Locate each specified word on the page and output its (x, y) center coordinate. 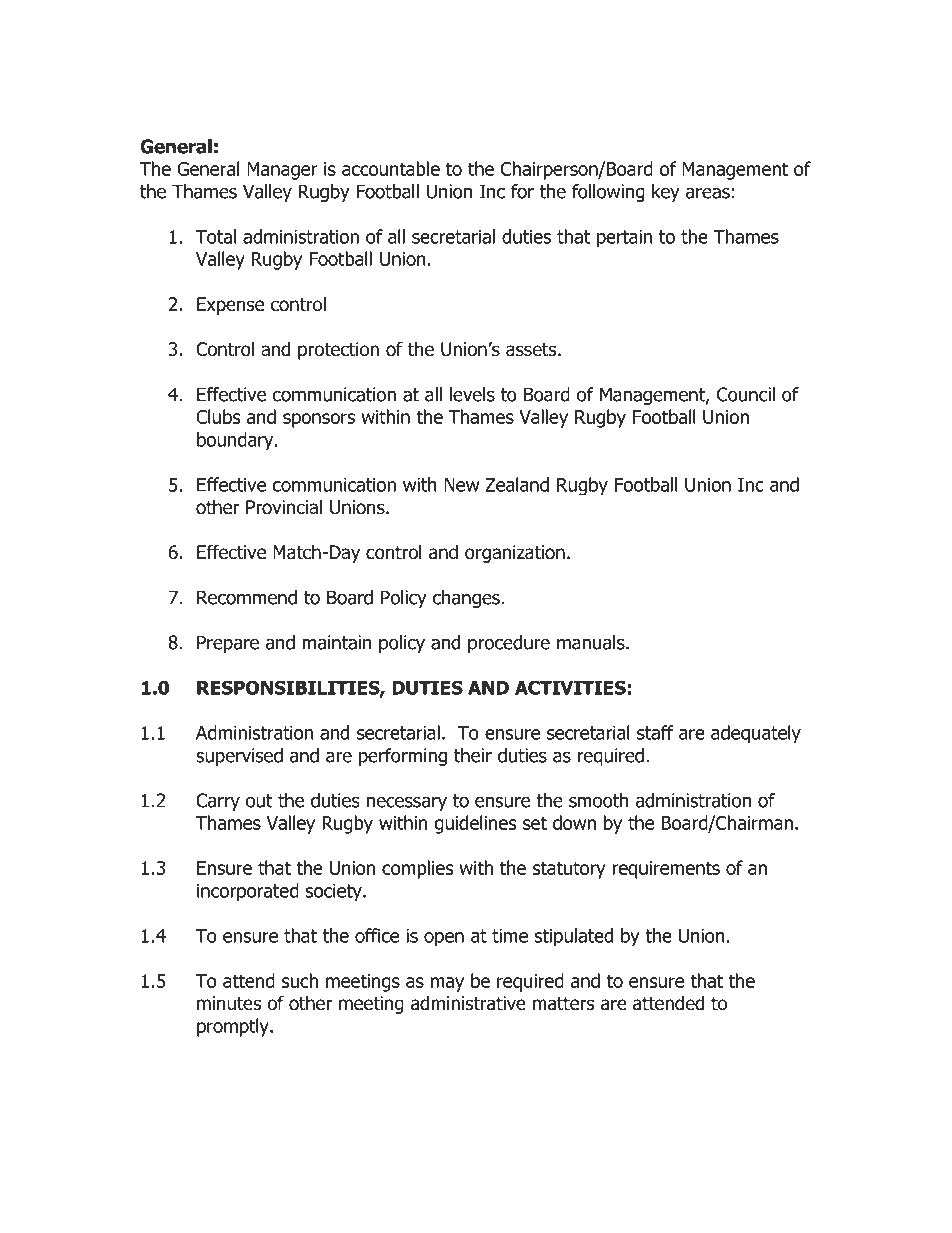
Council (746, 394)
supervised (239, 757)
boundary (236, 441)
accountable (391, 168)
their (473, 755)
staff (655, 732)
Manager (282, 171)
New (461, 485)
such (300, 980)
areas (708, 193)
